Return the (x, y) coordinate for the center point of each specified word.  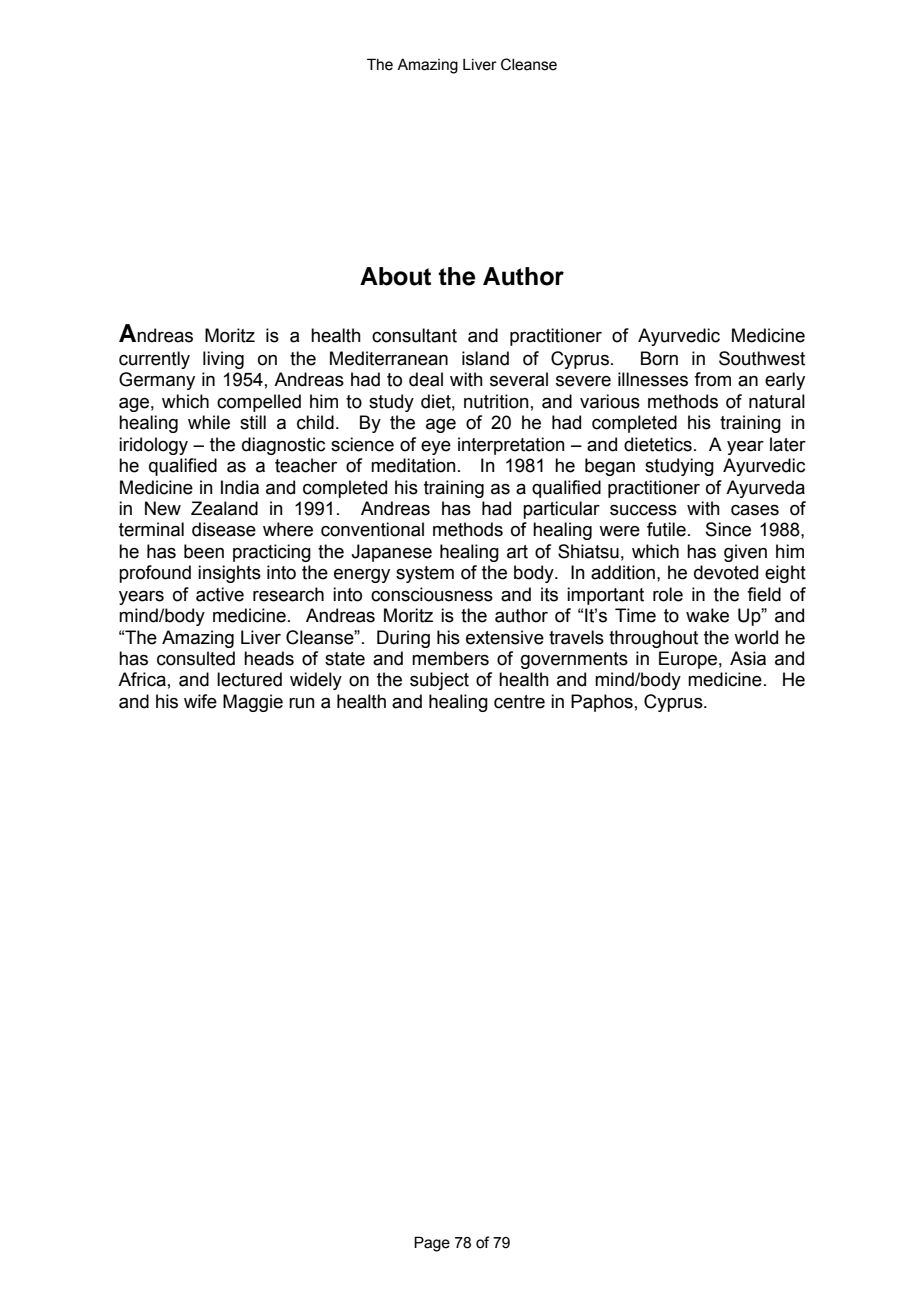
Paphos (602, 703)
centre (519, 702)
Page (432, 1244)
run (302, 703)
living (223, 360)
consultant (414, 335)
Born (659, 358)
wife (200, 701)
